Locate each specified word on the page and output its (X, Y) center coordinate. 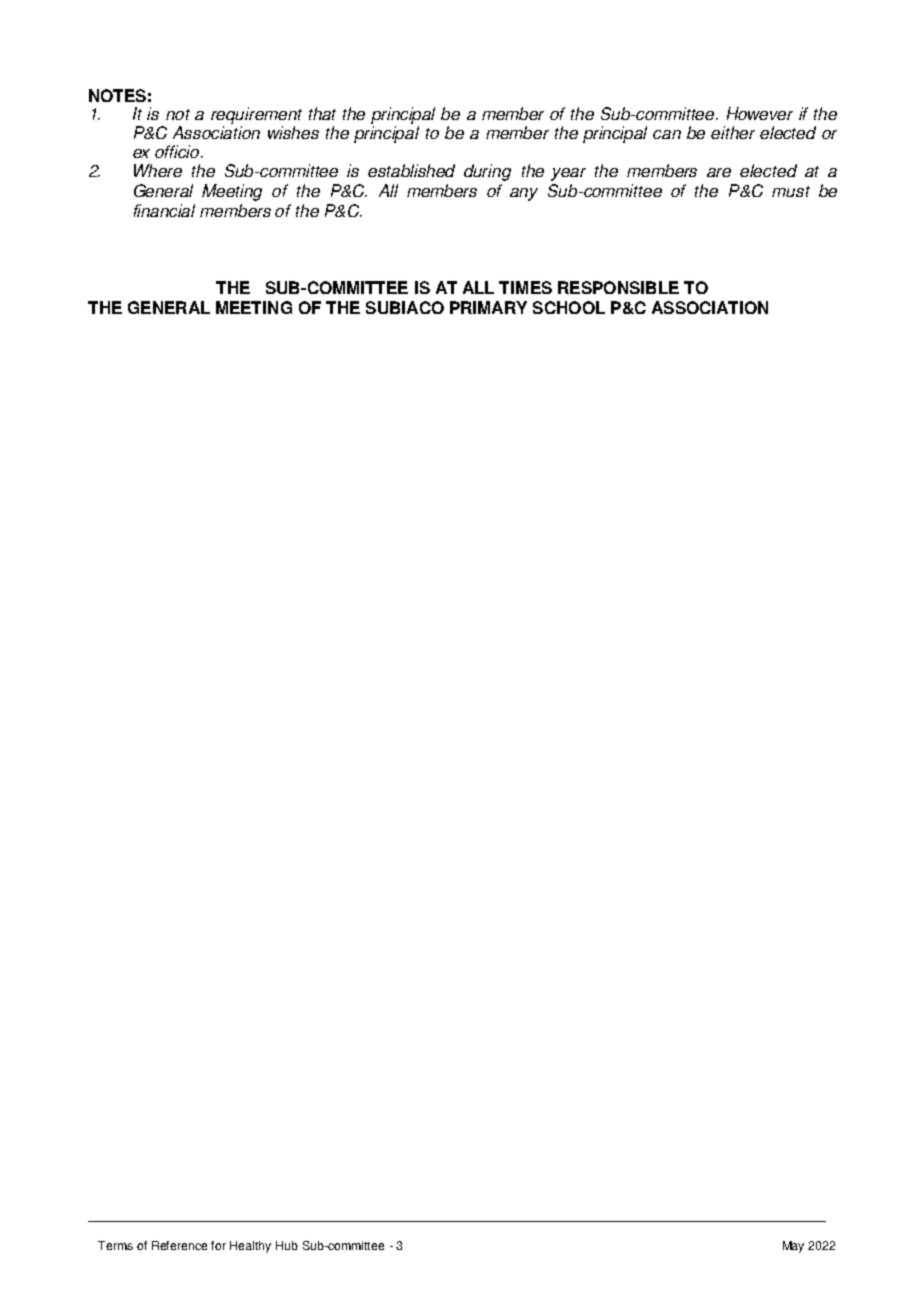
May (793, 1247)
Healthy (250, 1247)
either (733, 132)
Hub (287, 1245)
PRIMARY (488, 307)
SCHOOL (569, 307)
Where (158, 170)
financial (164, 210)
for (218, 1245)
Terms (115, 1245)
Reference (179, 1245)
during (487, 172)
